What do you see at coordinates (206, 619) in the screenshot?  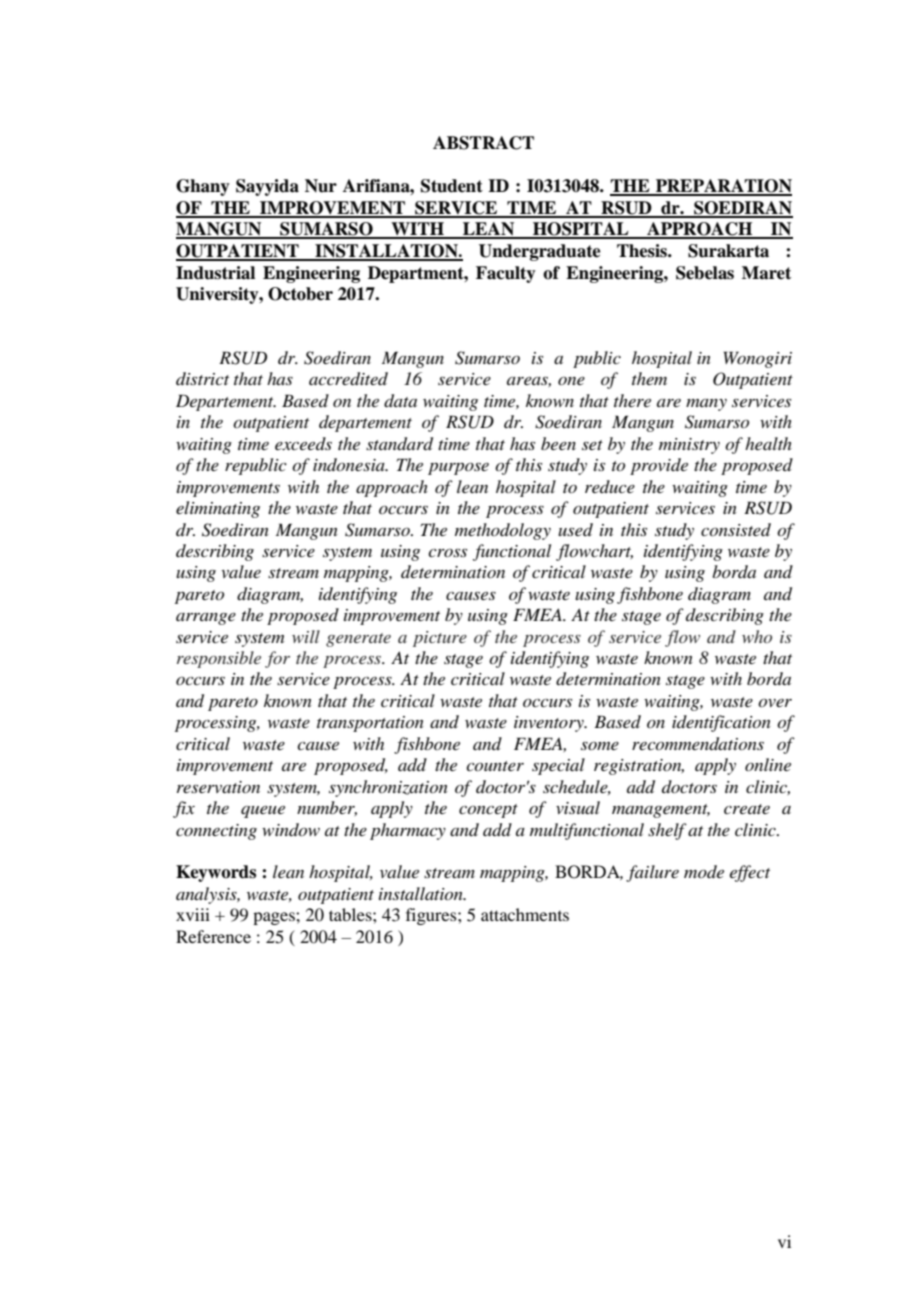 I see `arrange` at bounding box center [206, 619].
